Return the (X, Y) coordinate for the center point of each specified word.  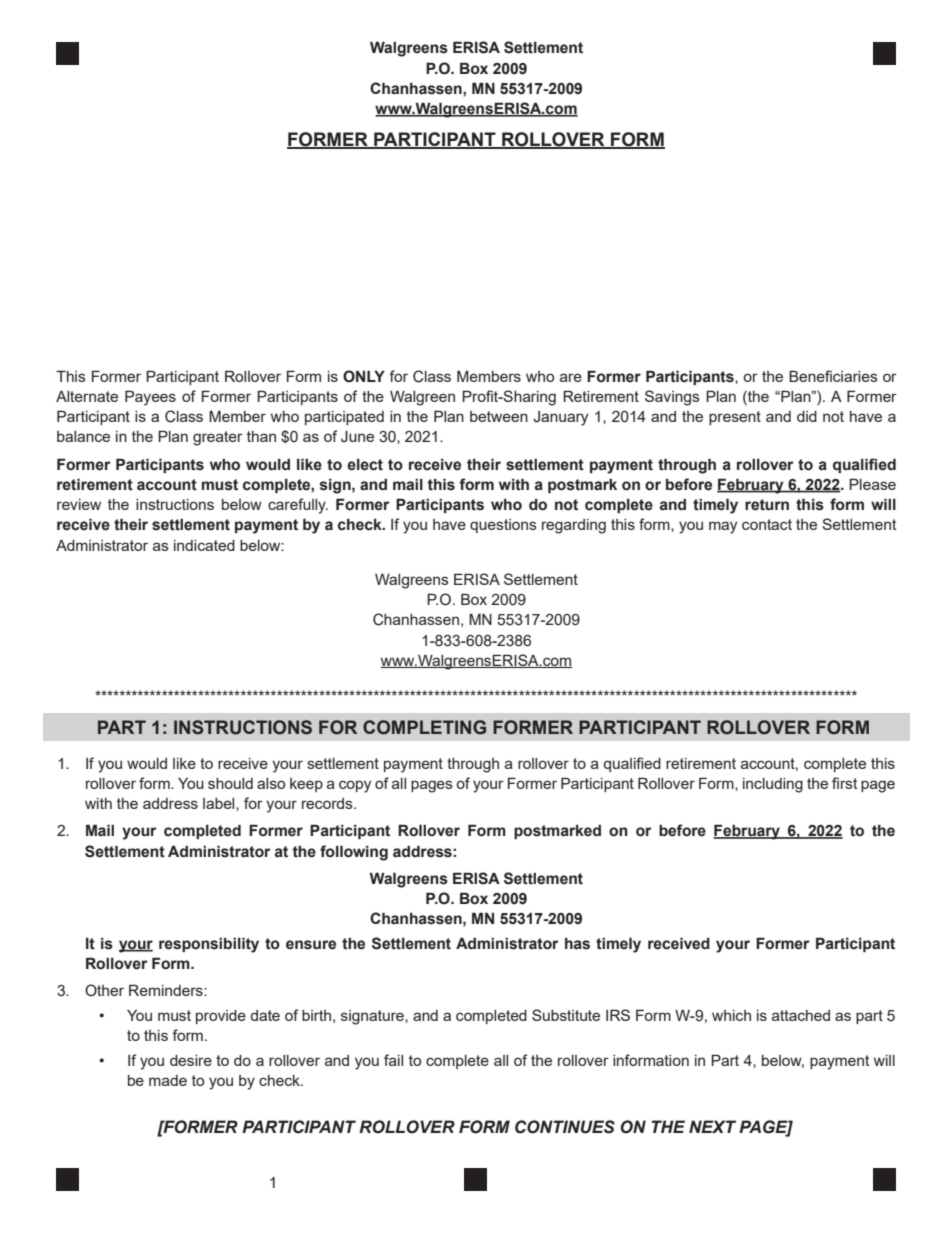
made (168, 1080)
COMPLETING (424, 727)
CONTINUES (565, 1127)
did (807, 416)
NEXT (712, 1126)
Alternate (87, 396)
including (773, 785)
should (230, 783)
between (499, 416)
